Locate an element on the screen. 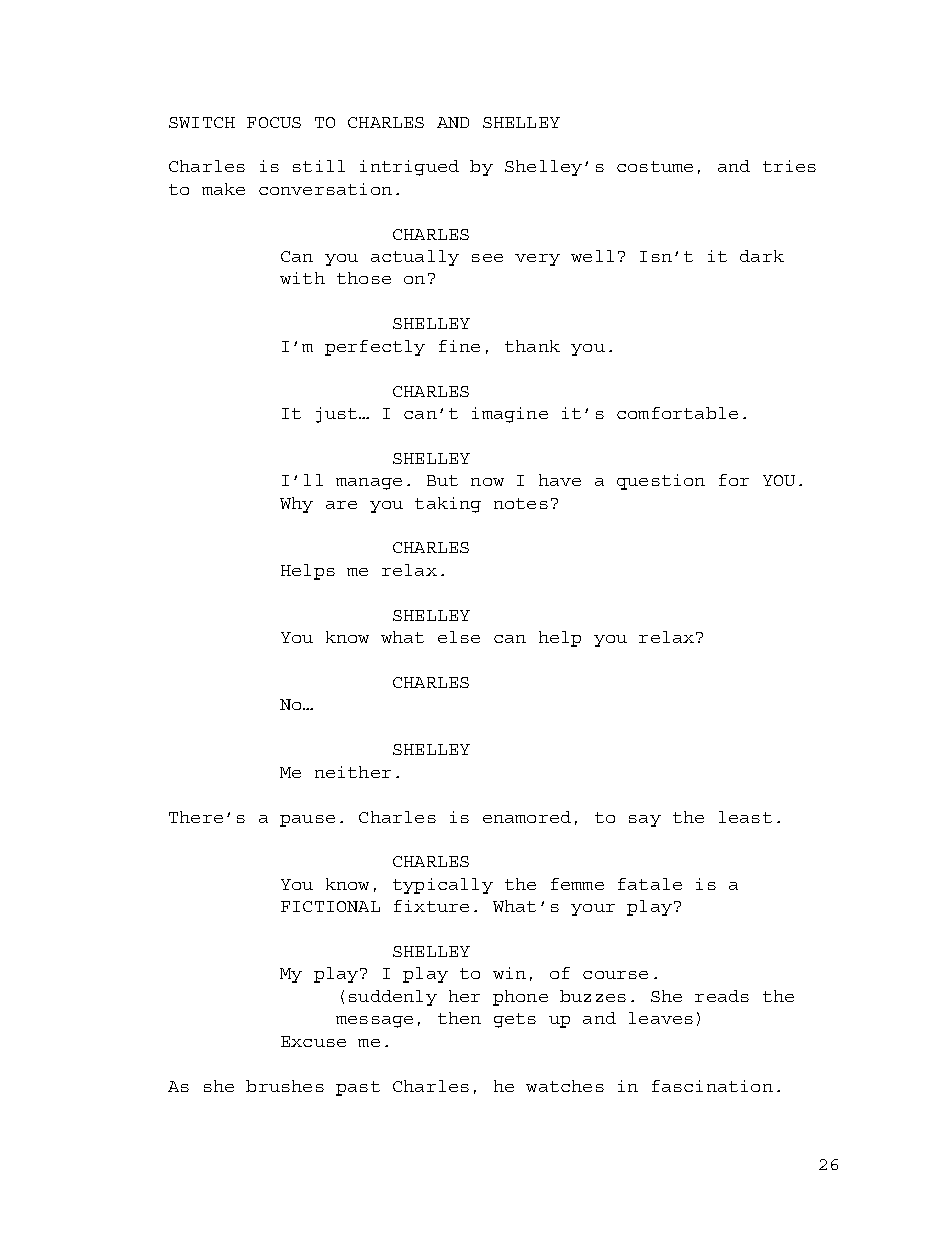  gets is located at coordinates (515, 1020).
